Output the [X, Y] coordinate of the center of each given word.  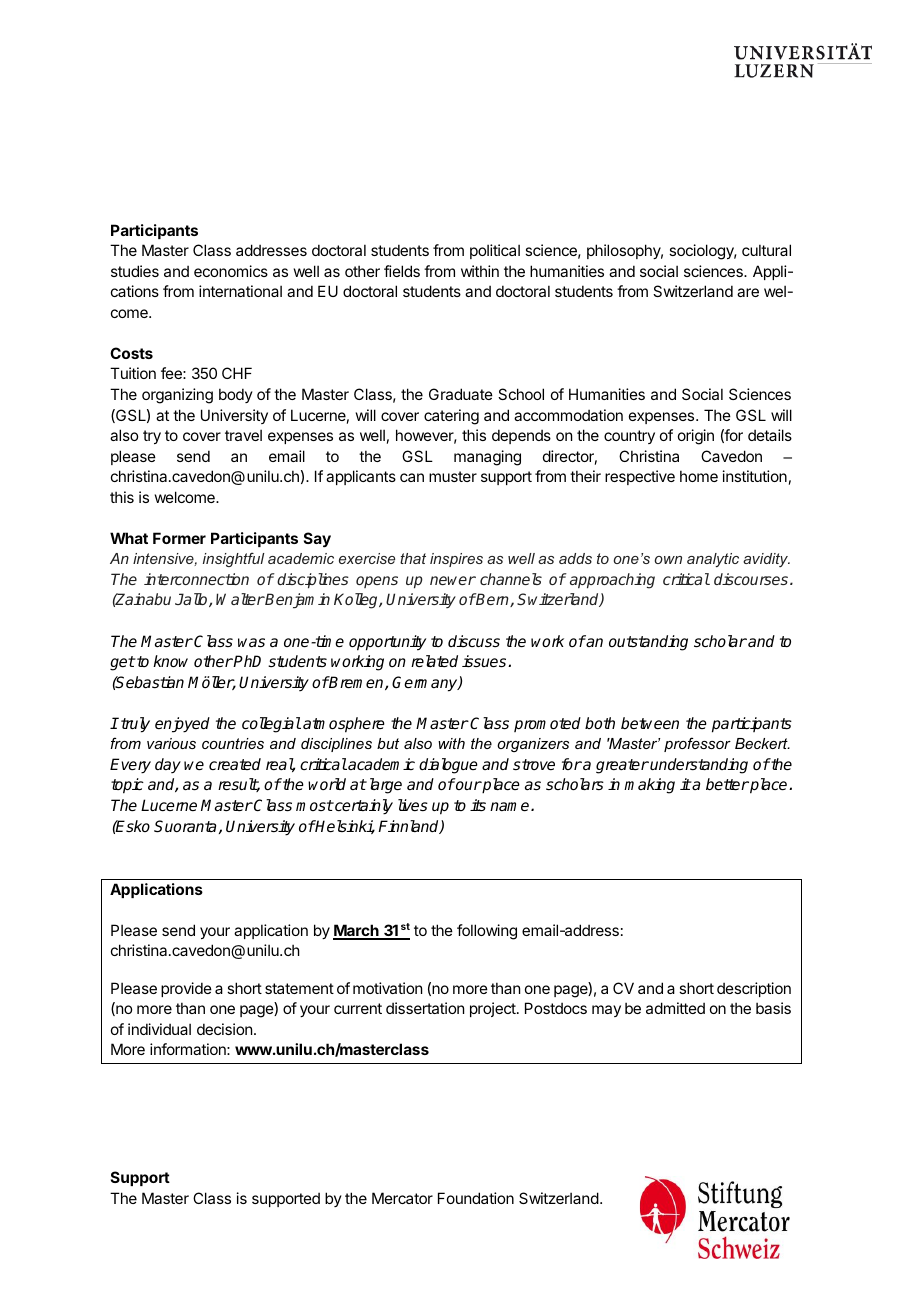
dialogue [448, 766]
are [748, 292]
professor [697, 744]
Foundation [476, 1198]
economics [231, 271]
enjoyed [182, 725]
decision [226, 1029]
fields [402, 271]
